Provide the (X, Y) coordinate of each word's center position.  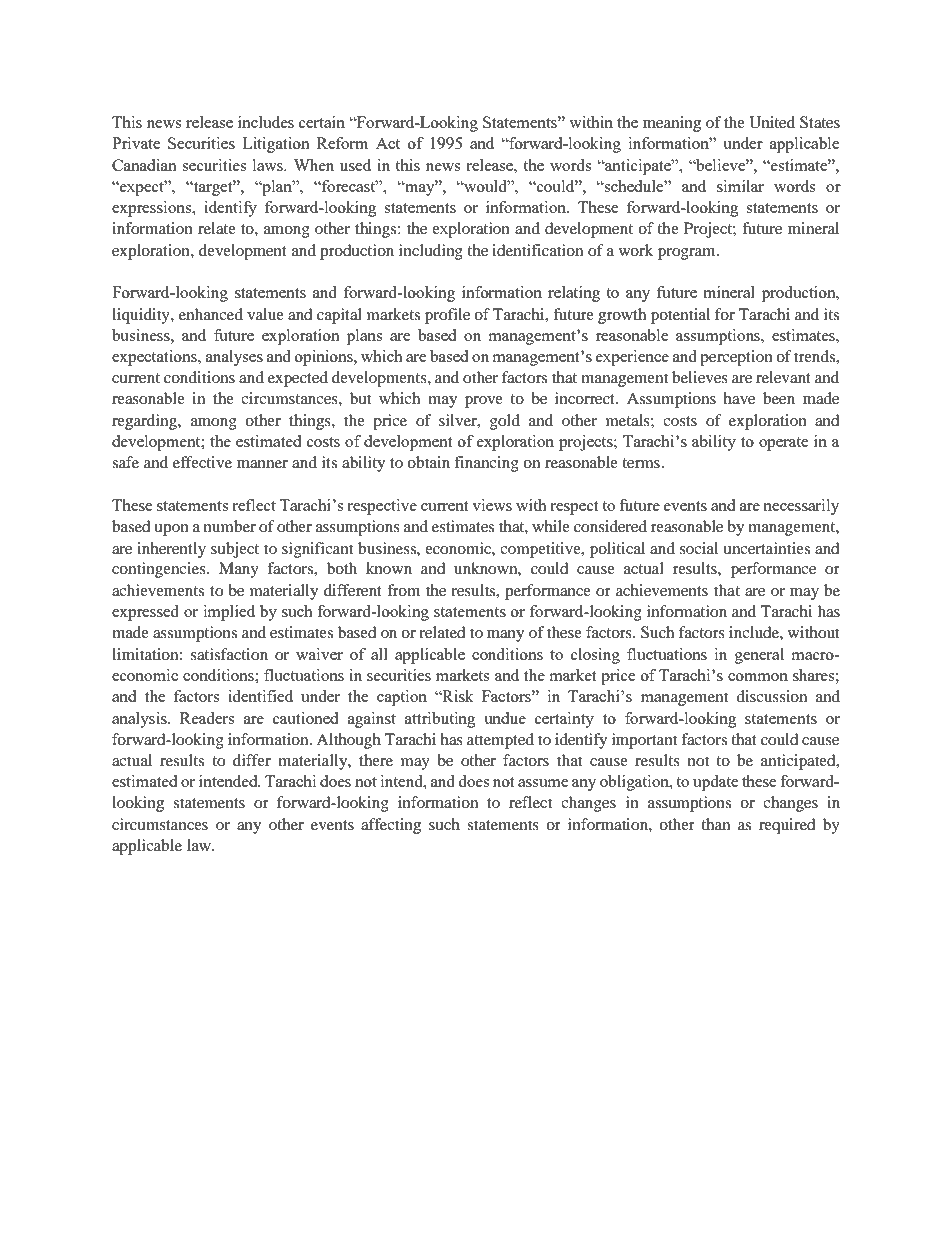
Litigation (276, 145)
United (772, 122)
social (699, 548)
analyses (234, 358)
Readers (207, 718)
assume (543, 783)
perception (736, 358)
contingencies (160, 570)
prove (484, 402)
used (355, 165)
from (403, 590)
